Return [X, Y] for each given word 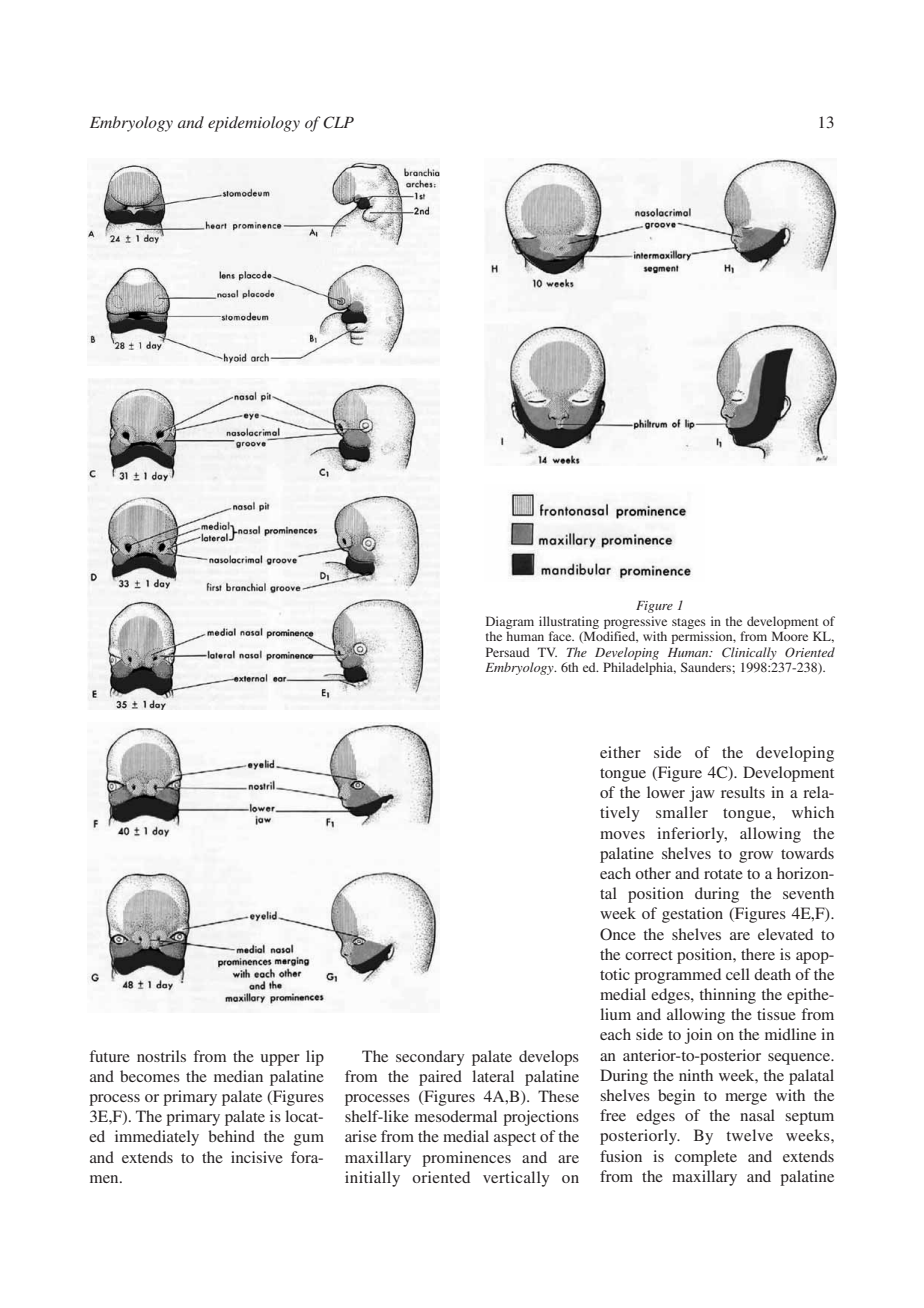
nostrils [161, 1056]
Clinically [749, 653]
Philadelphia [639, 668]
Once [618, 934]
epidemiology [254, 124]
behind [231, 1136]
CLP [338, 122]
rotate [723, 874]
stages [689, 623]
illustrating [569, 622]
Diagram [510, 622]
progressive [635, 622]
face [561, 636]
